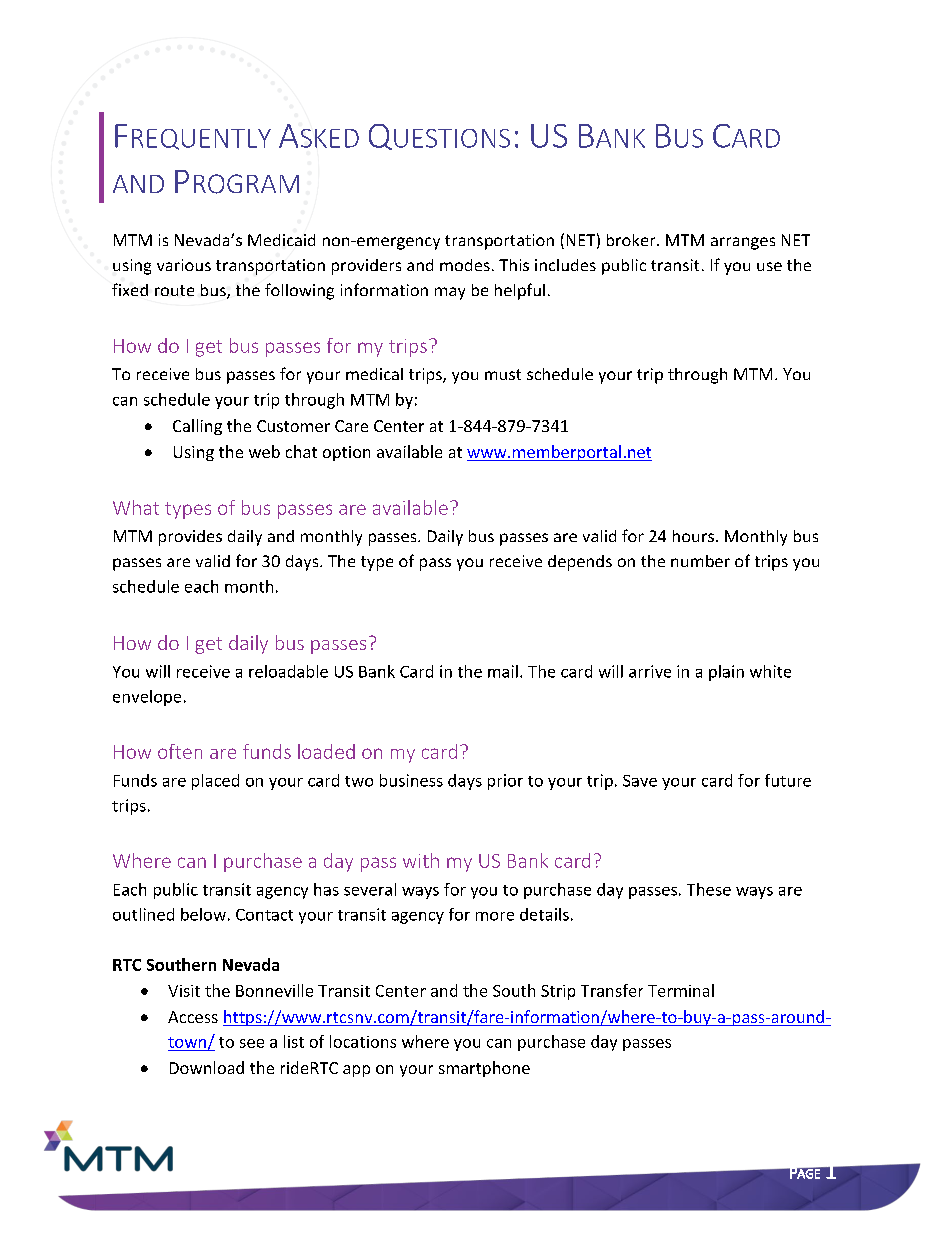  What do you see at coordinates (640, 781) in the screenshot?
I see `Save` at bounding box center [640, 781].
